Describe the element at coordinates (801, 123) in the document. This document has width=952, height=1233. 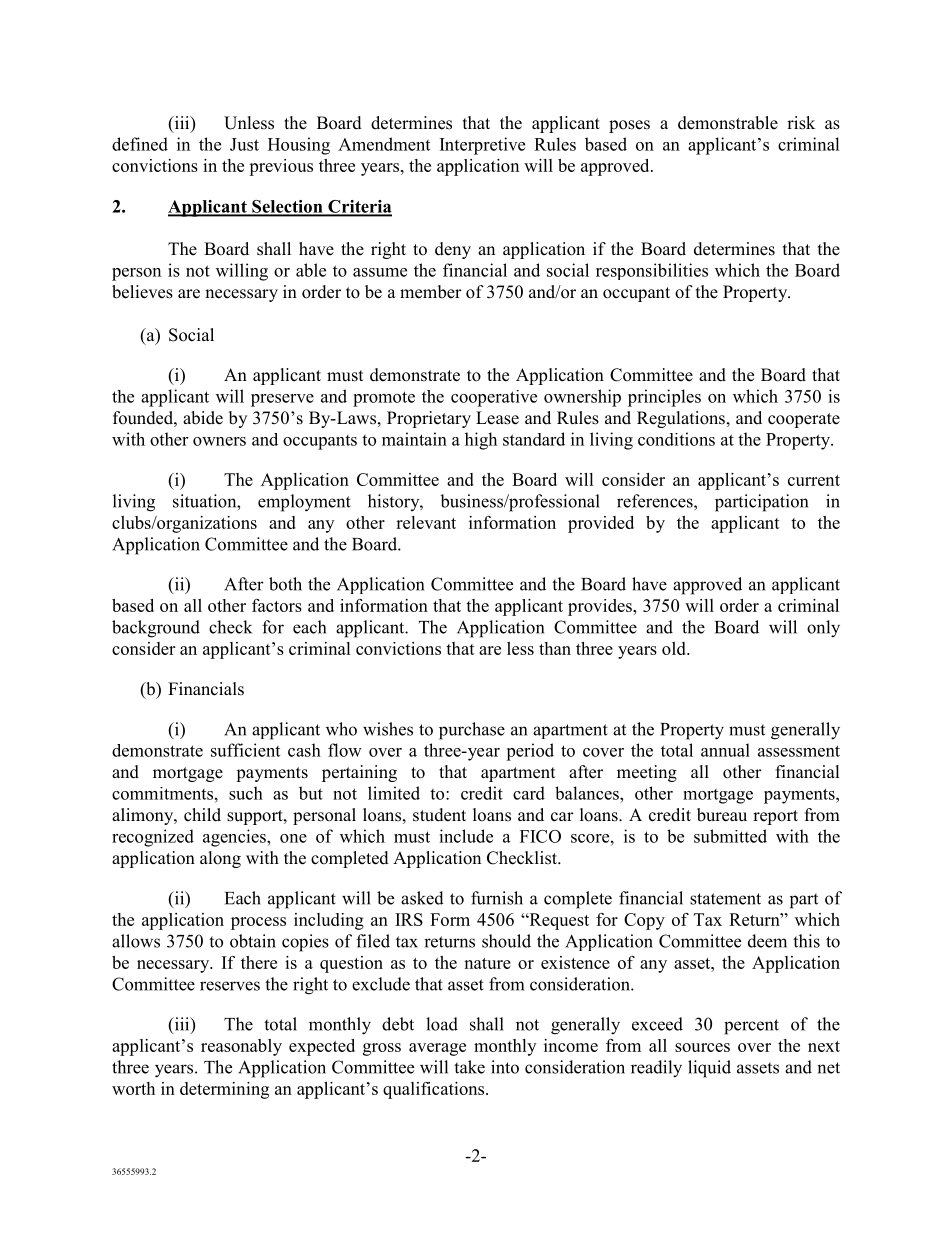
I see `risk` at that location.
